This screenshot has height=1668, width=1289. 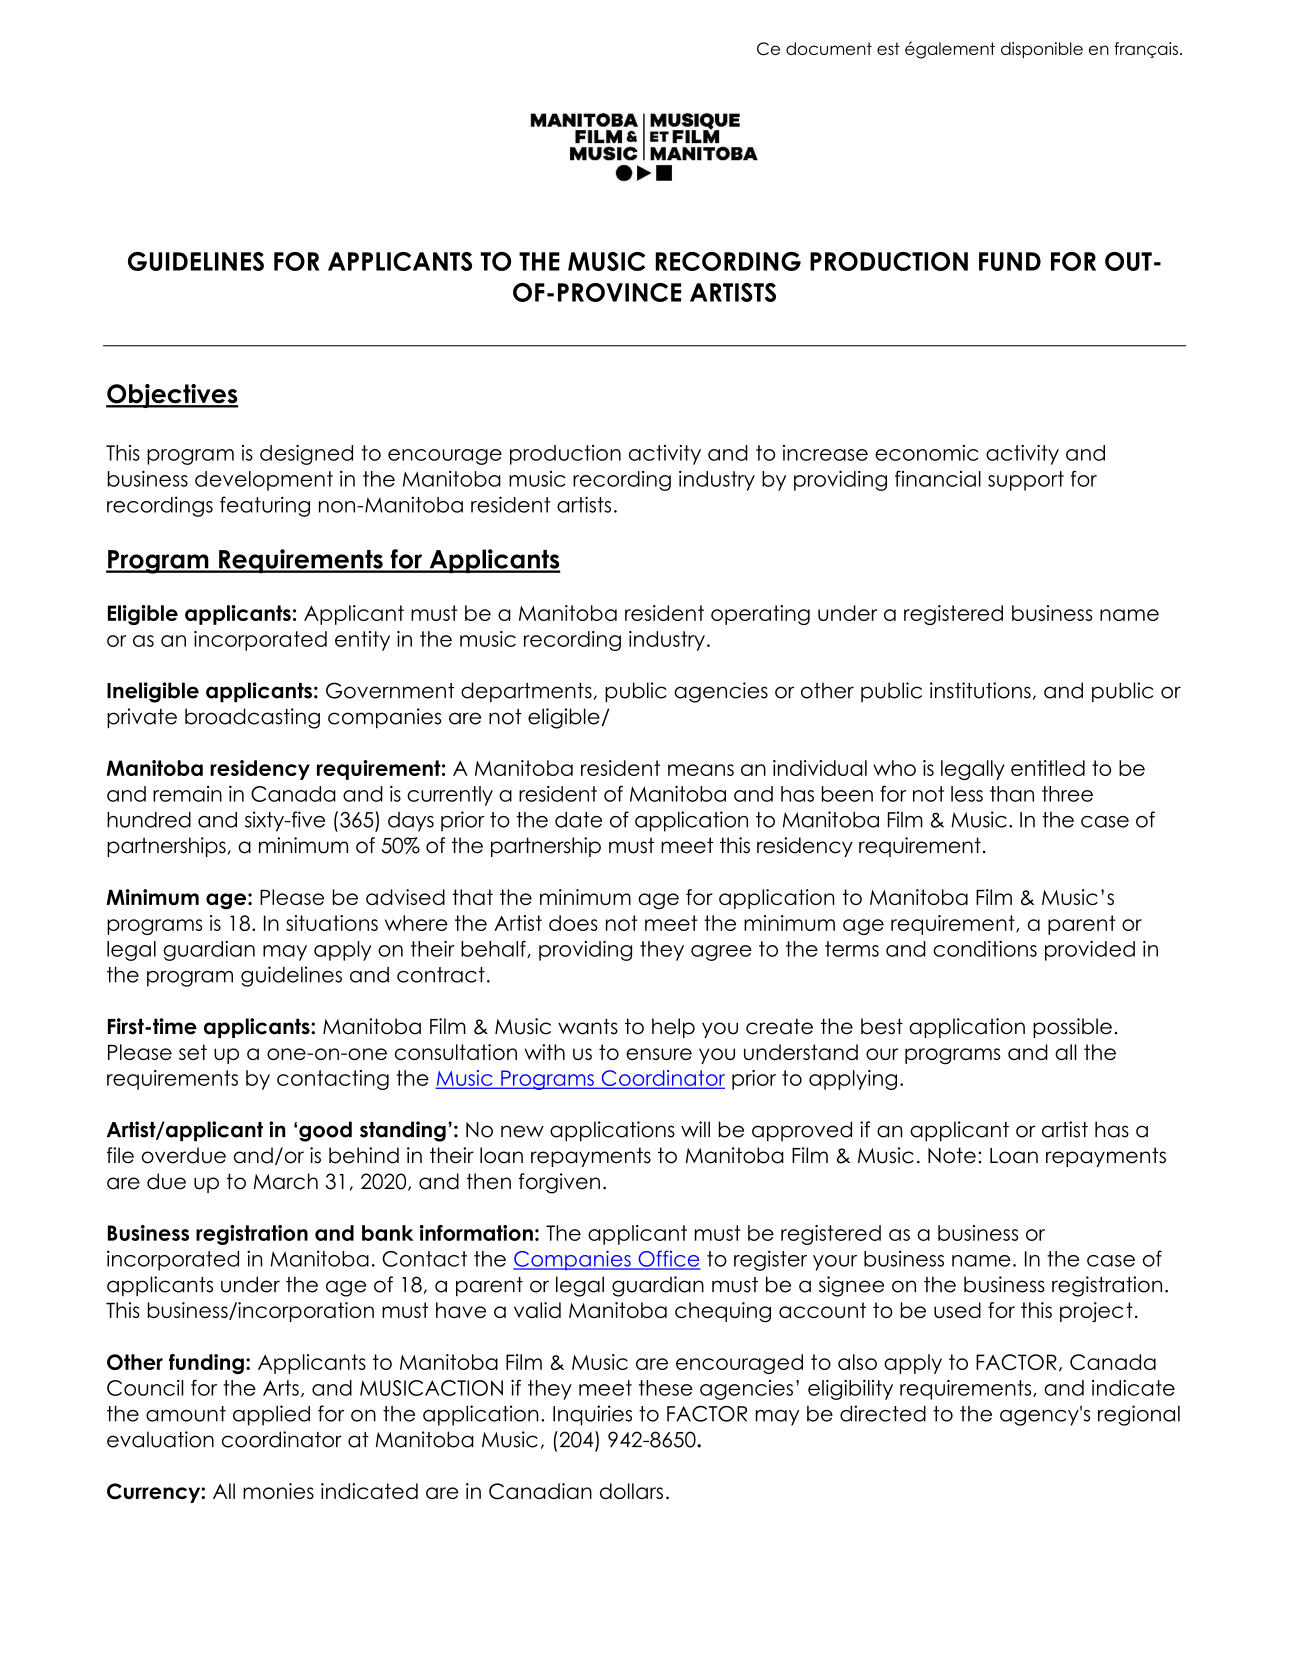 What do you see at coordinates (1048, 768) in the screenshot?
I see `entitled` at bounding box center [1048, 768].
